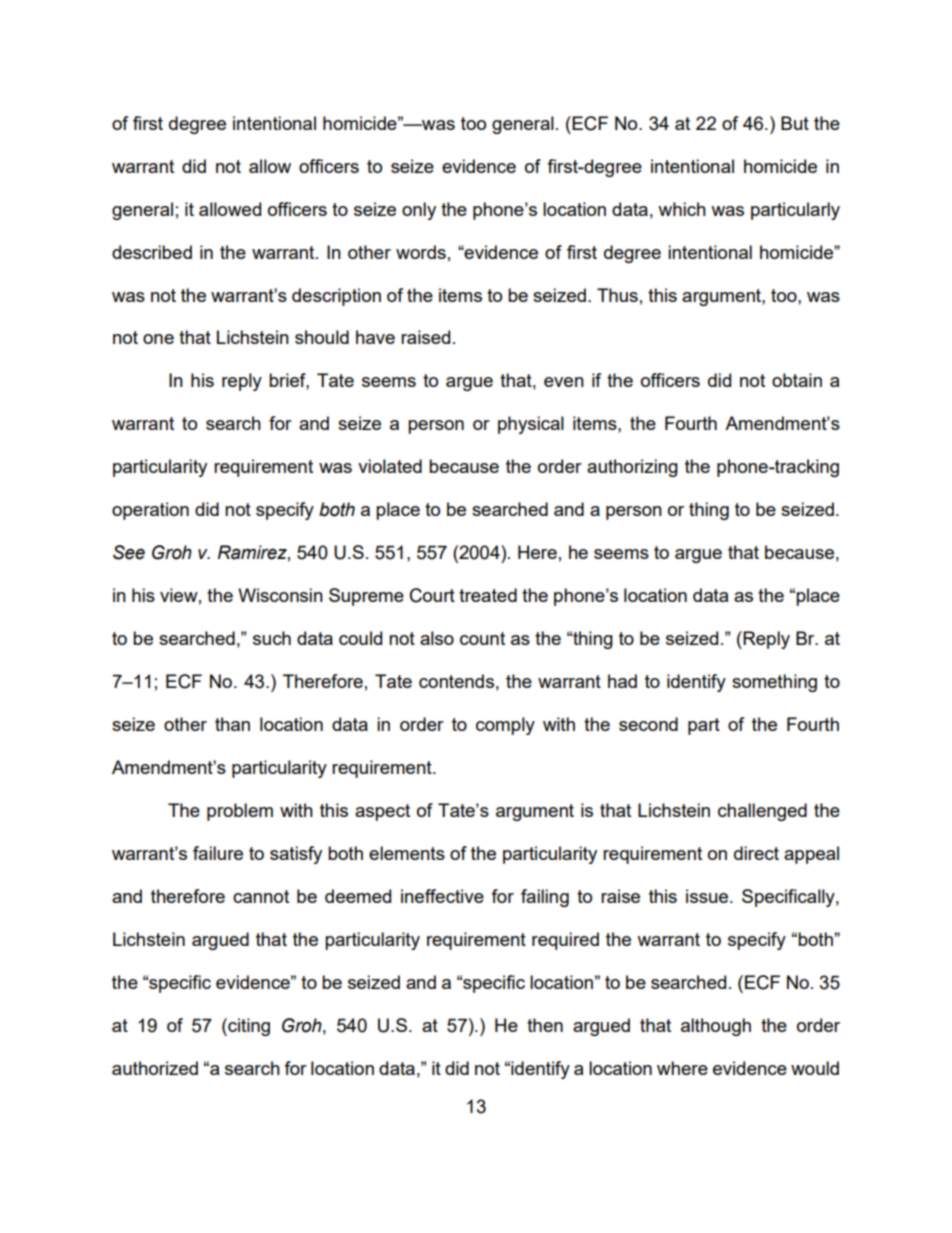 This document has width=952, height=1233. What do you see at coordinates (322, 337) in the document?
I see `should` at bounding box center [322, 337].
